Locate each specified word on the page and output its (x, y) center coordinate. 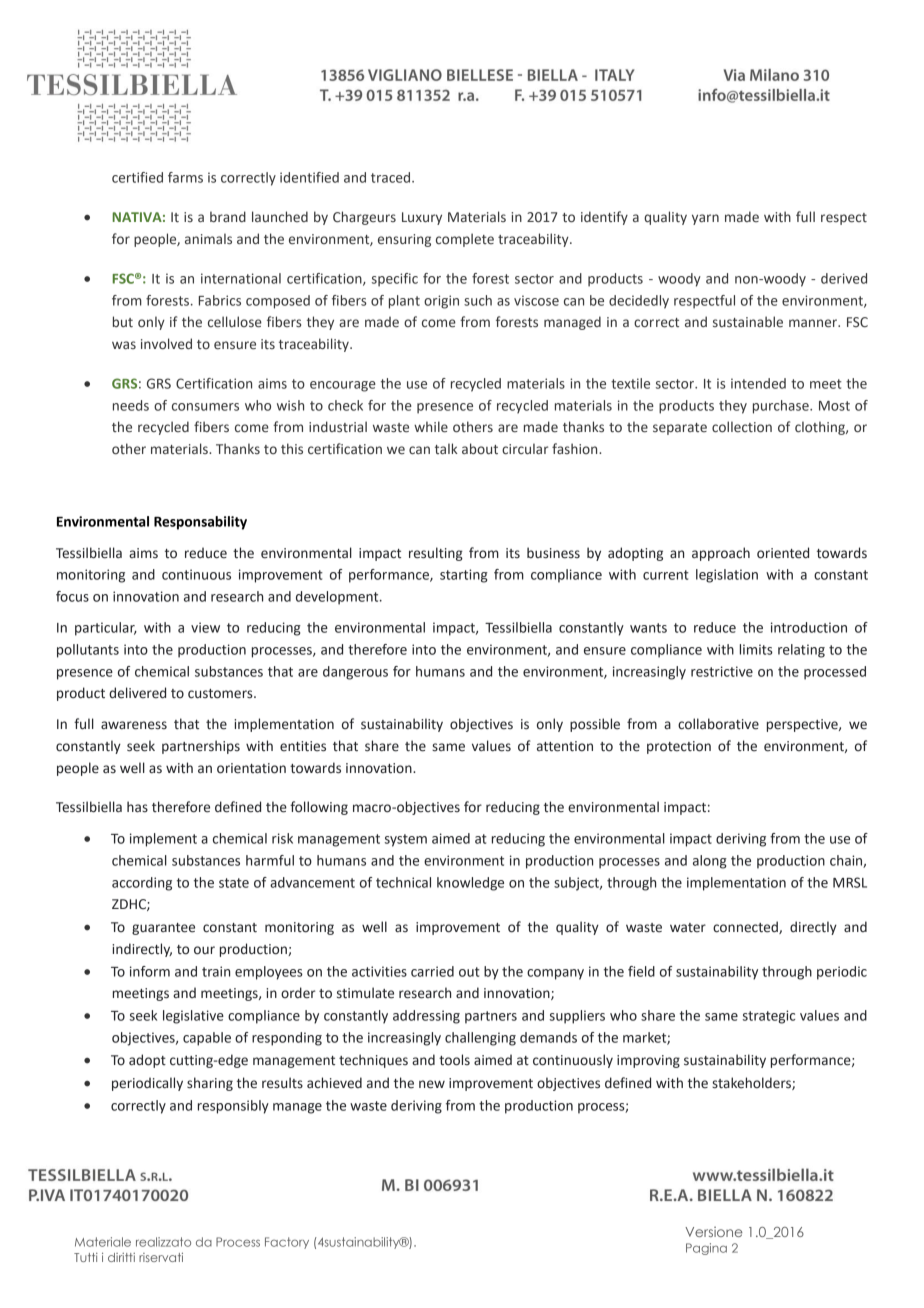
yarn (705, 219)
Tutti (86, 1257)
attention (565, 746)
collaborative (718, 724)
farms (185, 177)
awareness (134, 725)
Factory (287, 1243)
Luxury (422, 218)
